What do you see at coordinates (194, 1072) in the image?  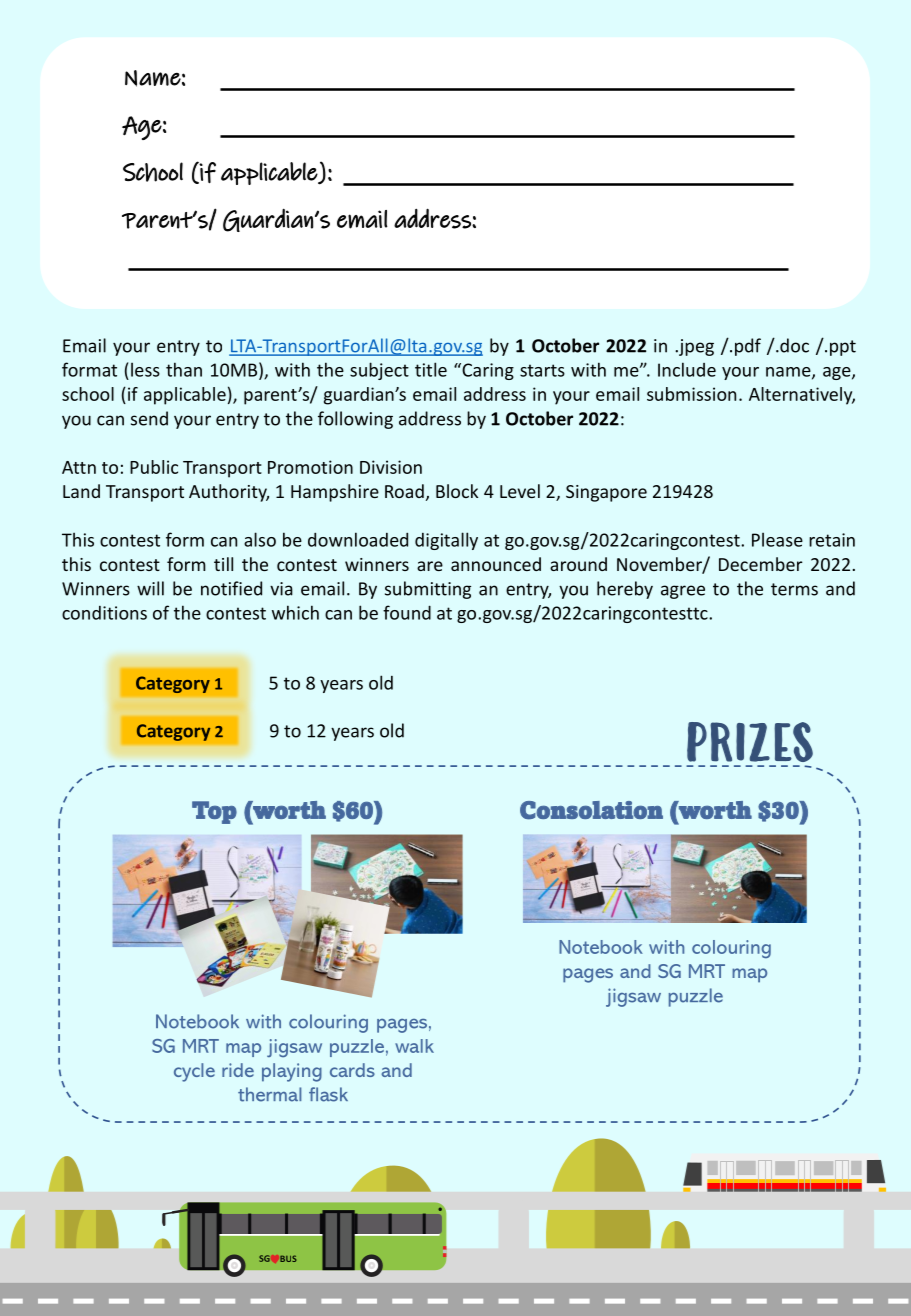 I see `cycle` at bounding box center [194, 1072].
